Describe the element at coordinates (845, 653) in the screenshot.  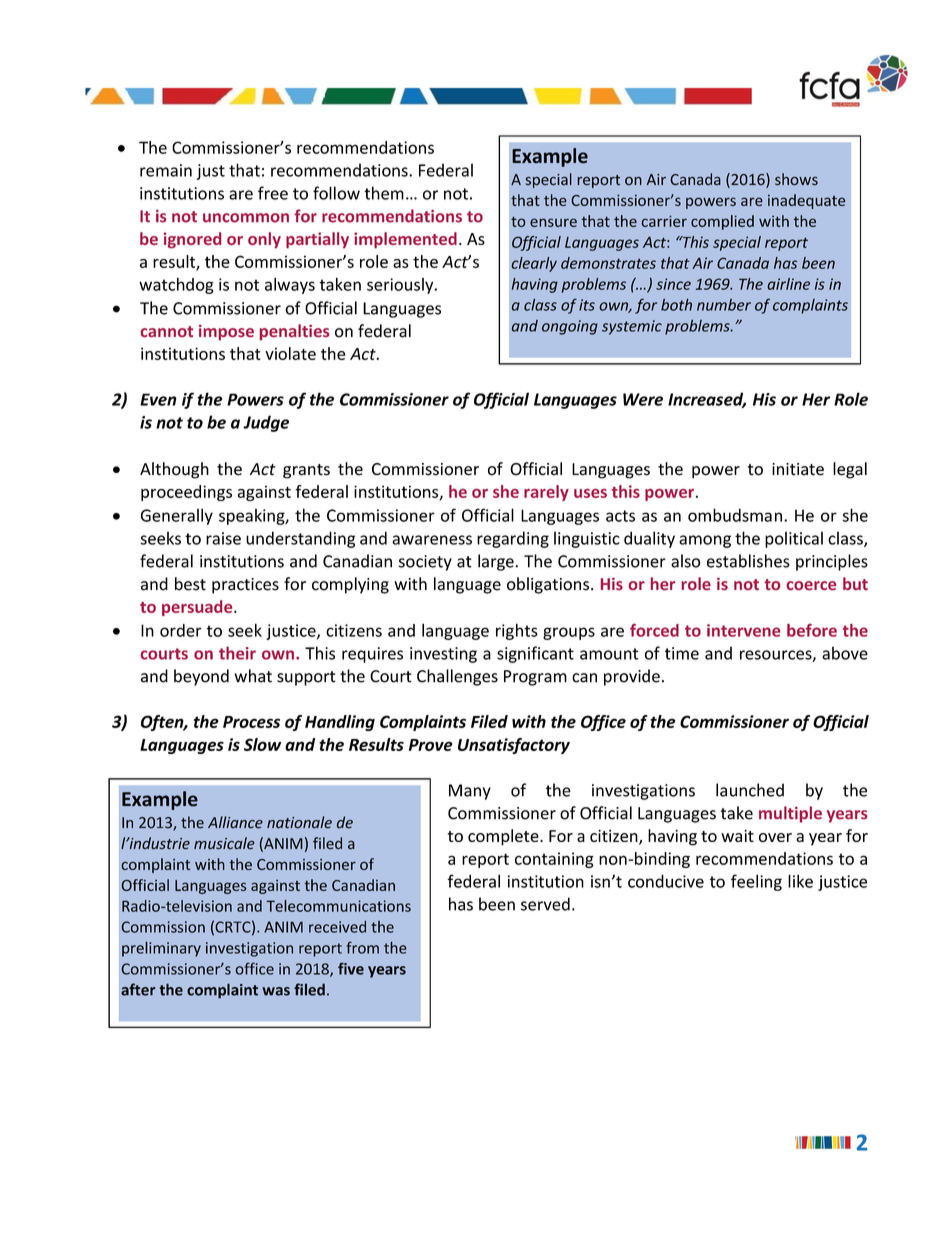
I see `above` at that location.
